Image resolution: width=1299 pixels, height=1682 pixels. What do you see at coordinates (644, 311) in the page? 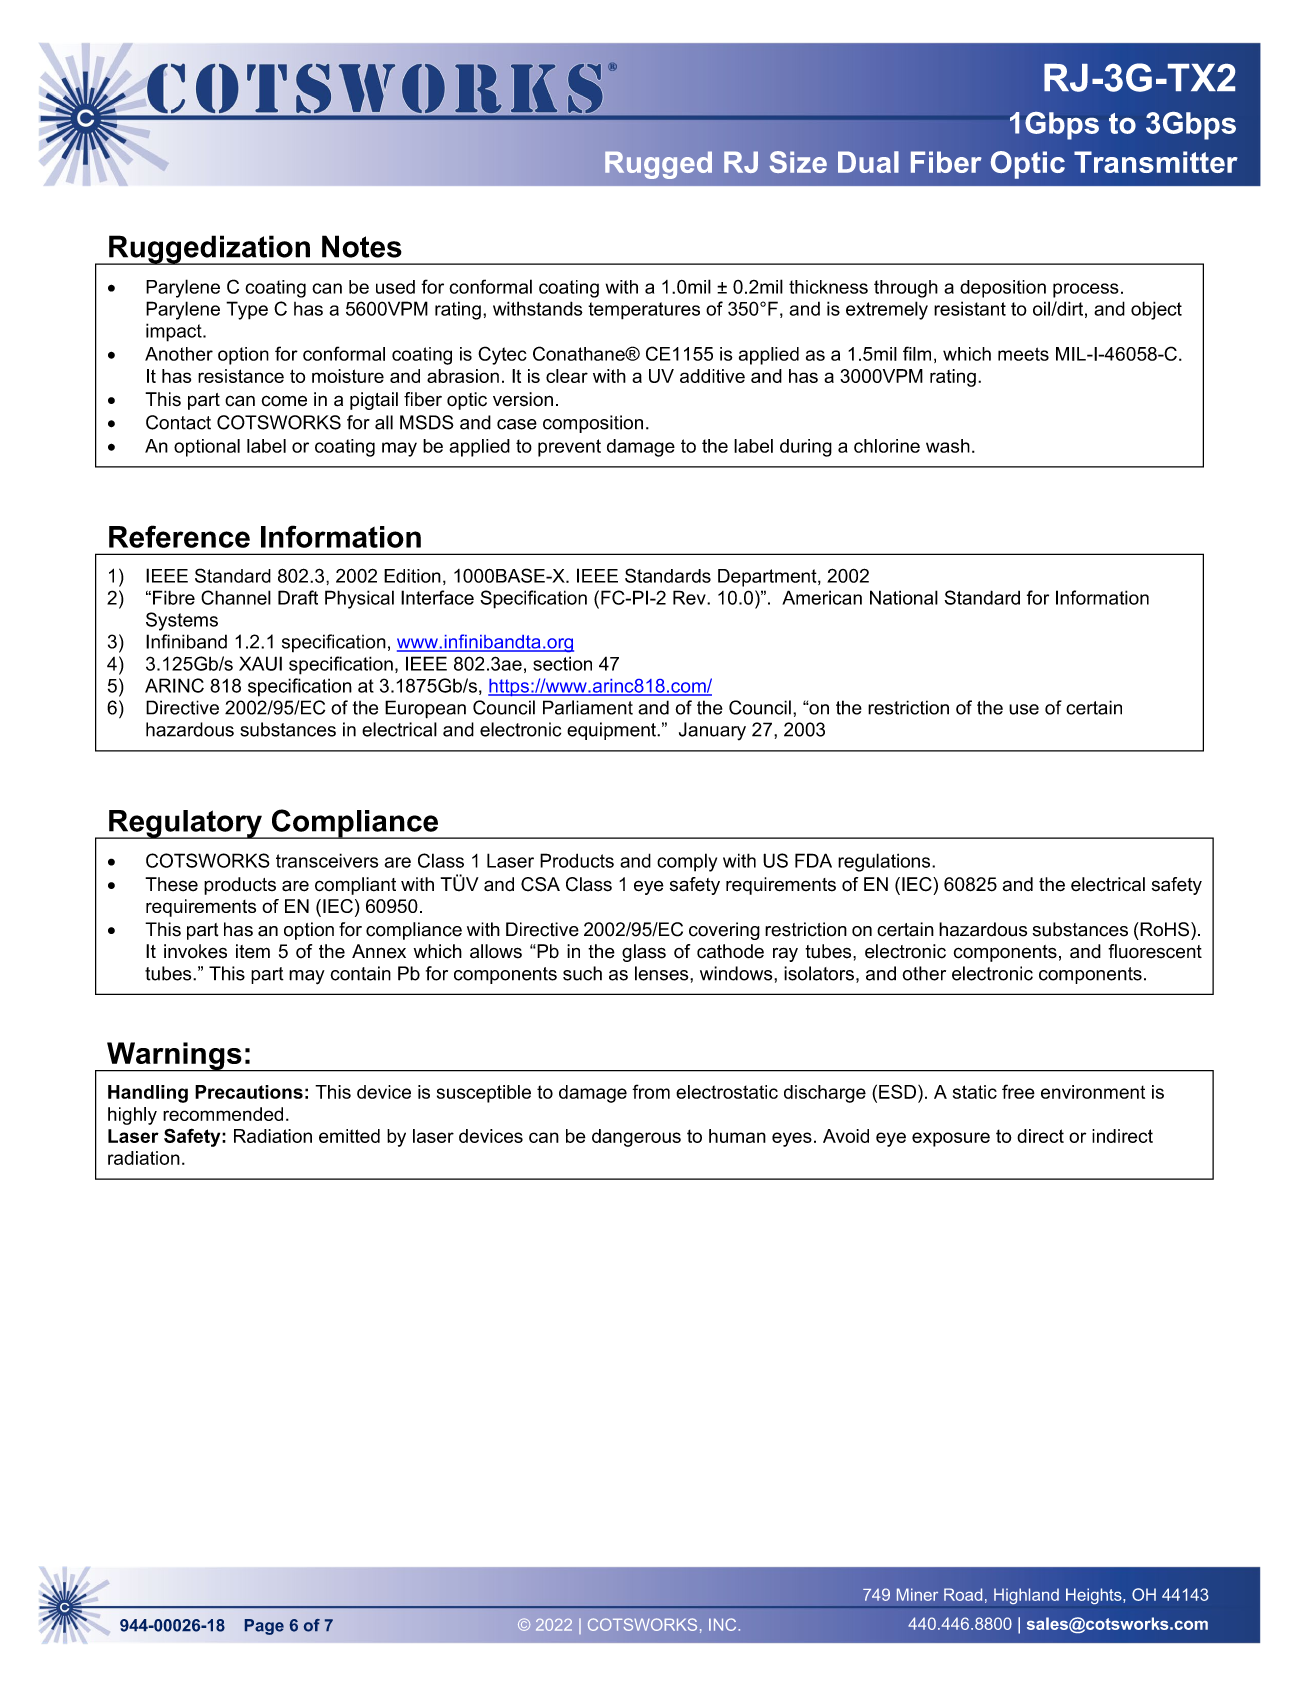
I see `temperatures` at bounding box center [644, 311].
